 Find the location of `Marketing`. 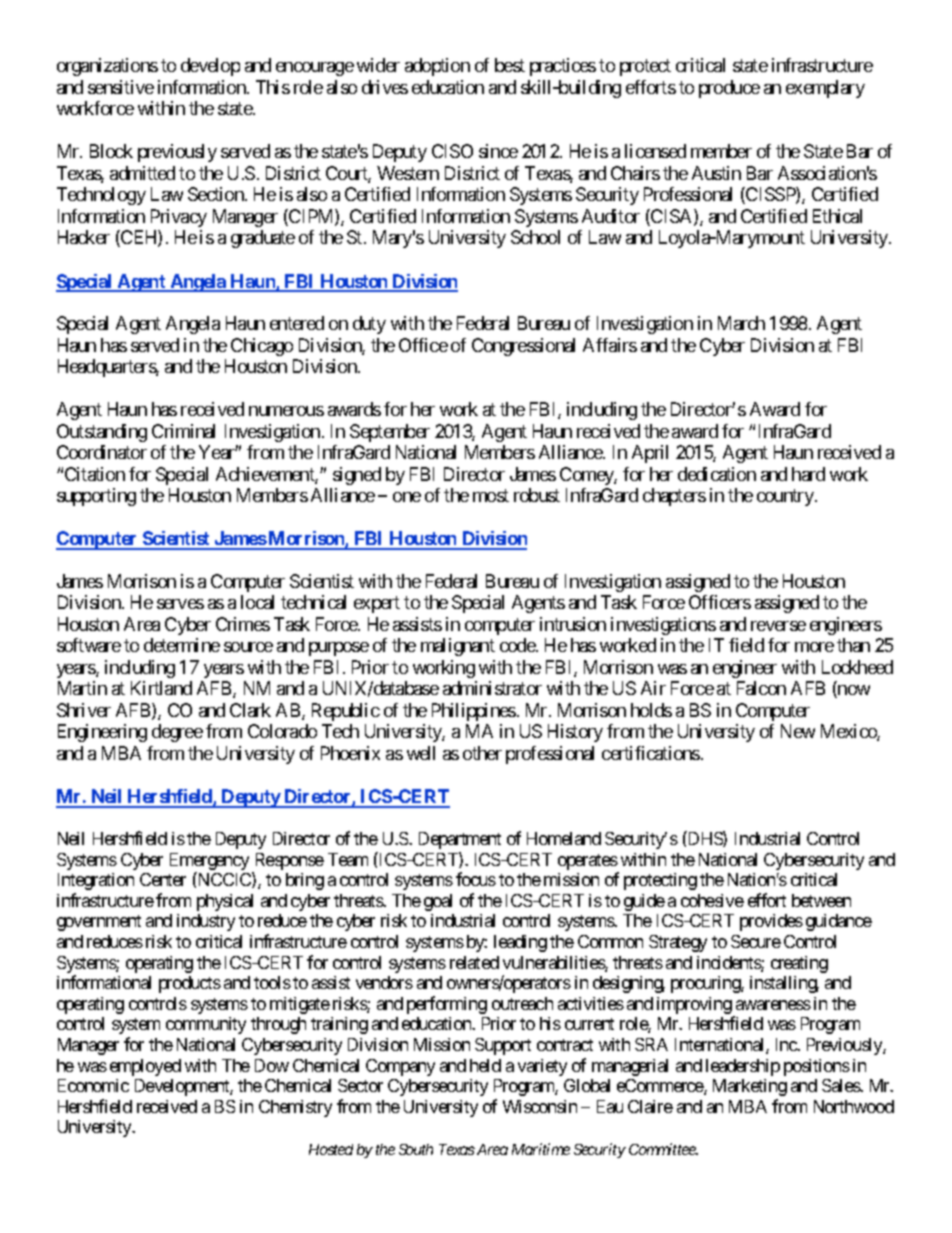

Marketing is located at coordinates (750, 1087).
